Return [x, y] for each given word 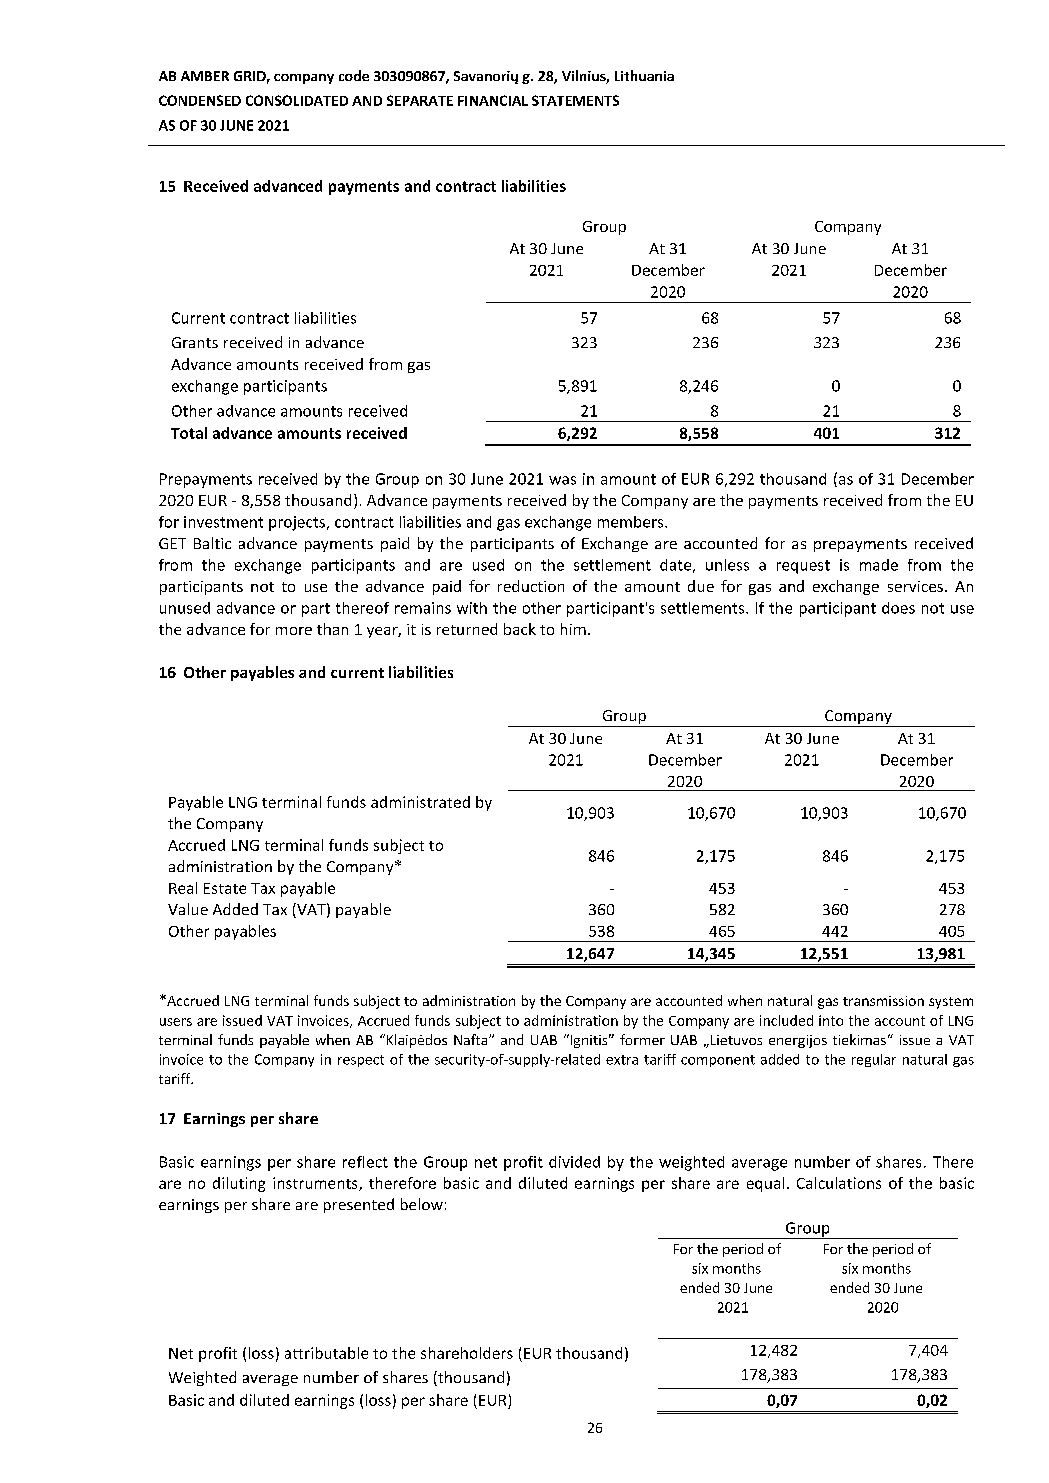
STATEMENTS [575, 100]
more [294, 631]
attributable [326, 1353]
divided [574, 1162]
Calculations [839, 1183]
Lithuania [644, 75]
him [573, 629]
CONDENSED [200, 100]
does [898, 608]
